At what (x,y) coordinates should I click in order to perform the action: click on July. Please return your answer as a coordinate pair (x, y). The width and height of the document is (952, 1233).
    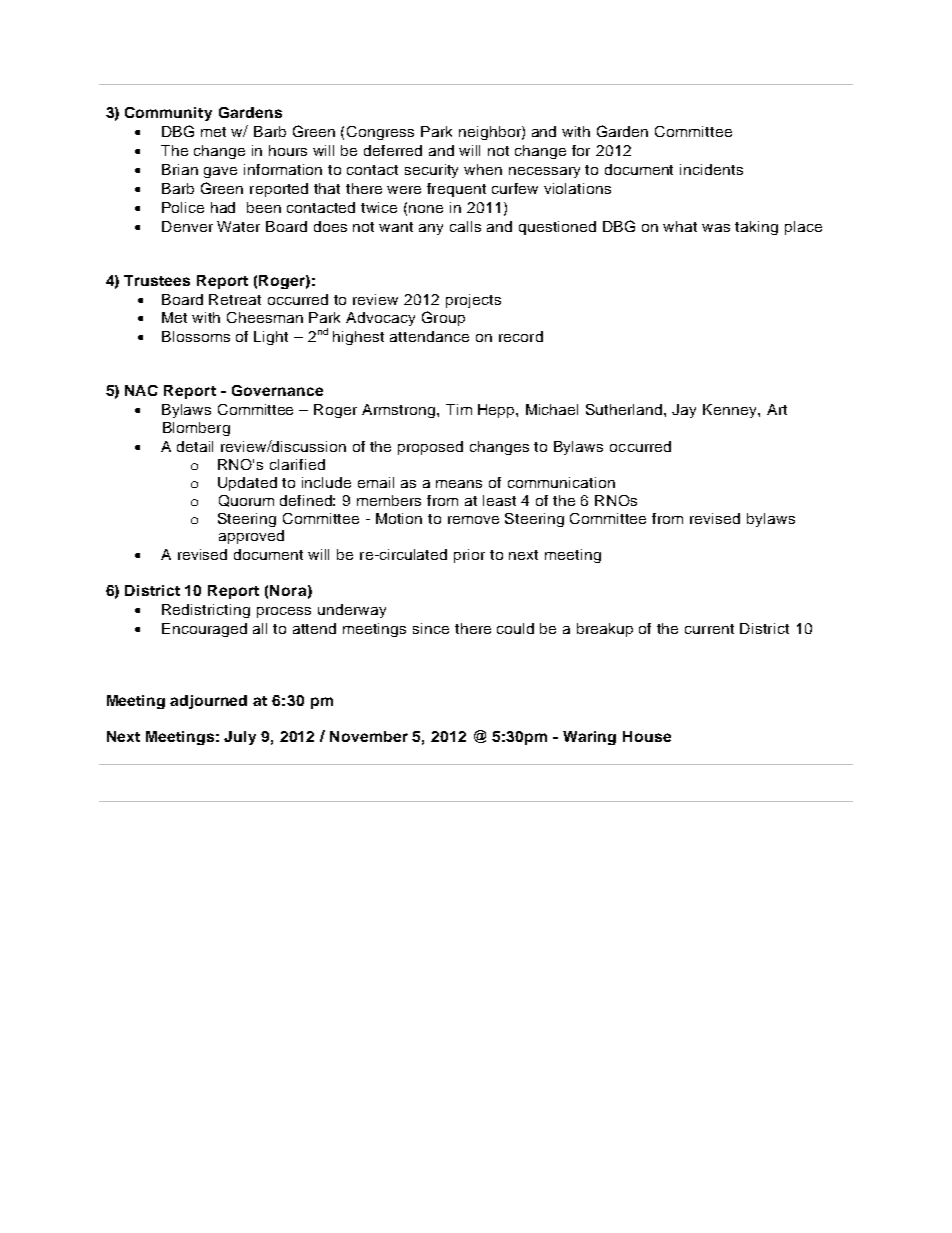
    Looking at the image, I should click on (240, 738).
